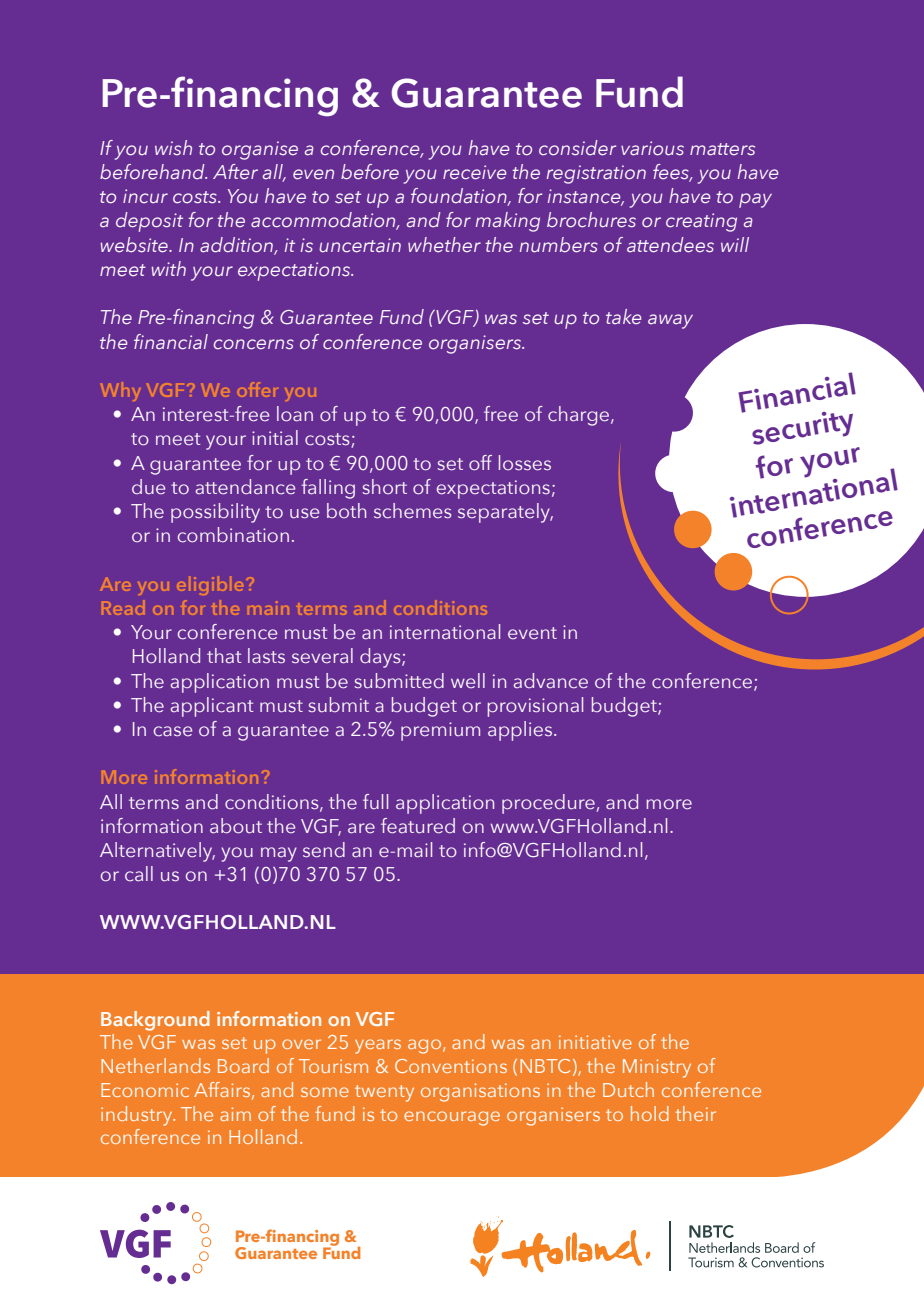 This document has height=1311, width=924. What do you see at coordinates (235, 171) in the document?
I see `After` at bounding box center [235, 171].
